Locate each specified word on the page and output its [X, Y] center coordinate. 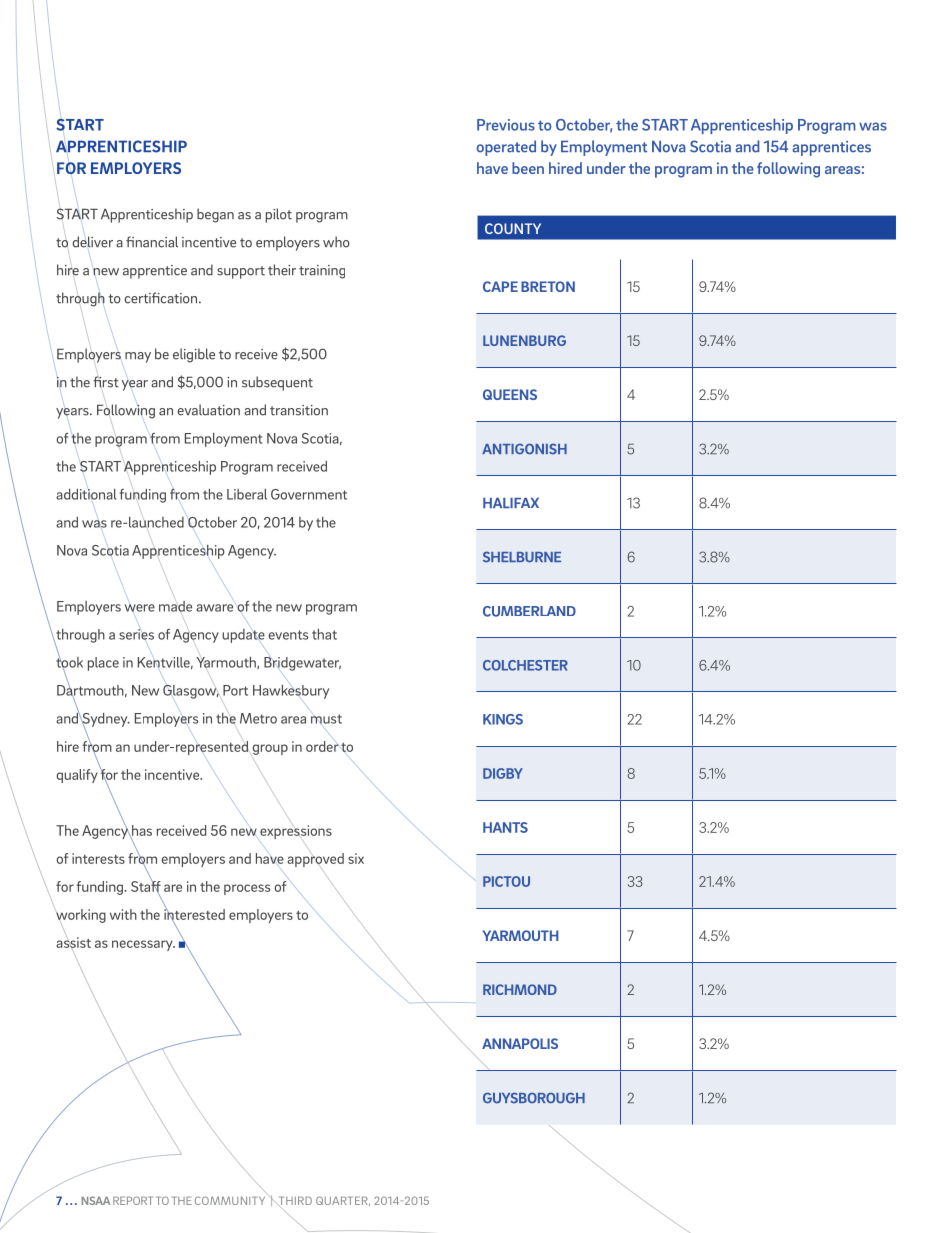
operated [506, 148]
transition [299, 410]
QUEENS [510, 394]
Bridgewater [302, 664]
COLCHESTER [525, 665]
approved [315, 860]
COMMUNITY [231, 1199]
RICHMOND [520, 989]
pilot [279, 215]
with [123, 914]
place [103, 664]
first [106, 382]
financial [152, 242]
